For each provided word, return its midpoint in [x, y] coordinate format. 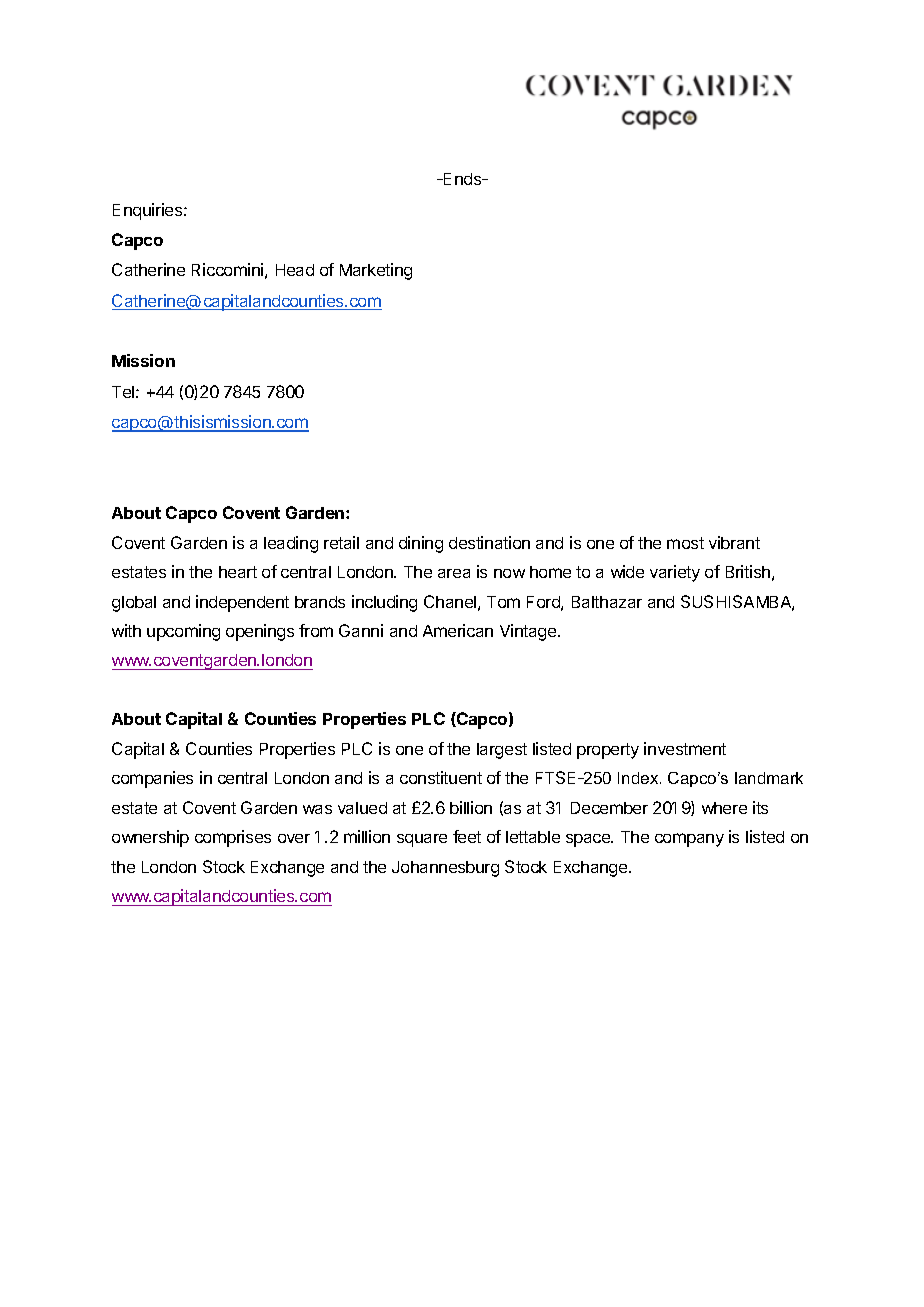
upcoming [183, 632]
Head [295, 270]
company [689, 840]
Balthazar [607, 602]
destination [489, 542]
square [422, 840]
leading [291, 544]
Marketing [376, 271]
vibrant [734, 542]
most [685, 543]
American [458, 630]
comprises [233, 838]
